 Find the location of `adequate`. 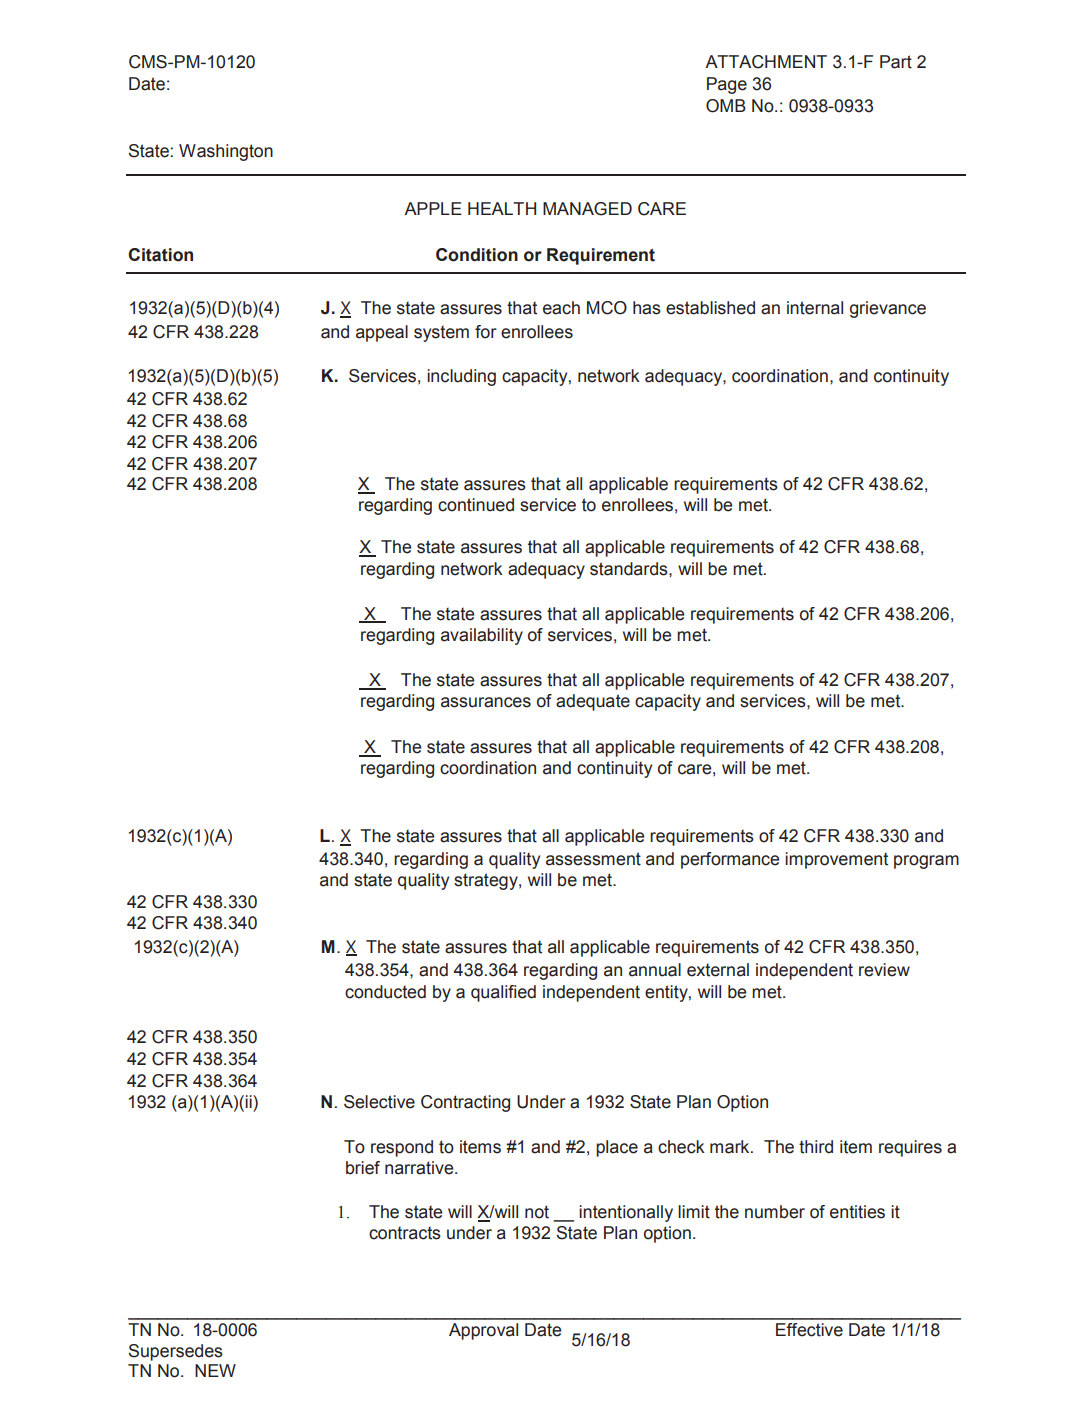

adequate is located at coordinates (593, 702).
